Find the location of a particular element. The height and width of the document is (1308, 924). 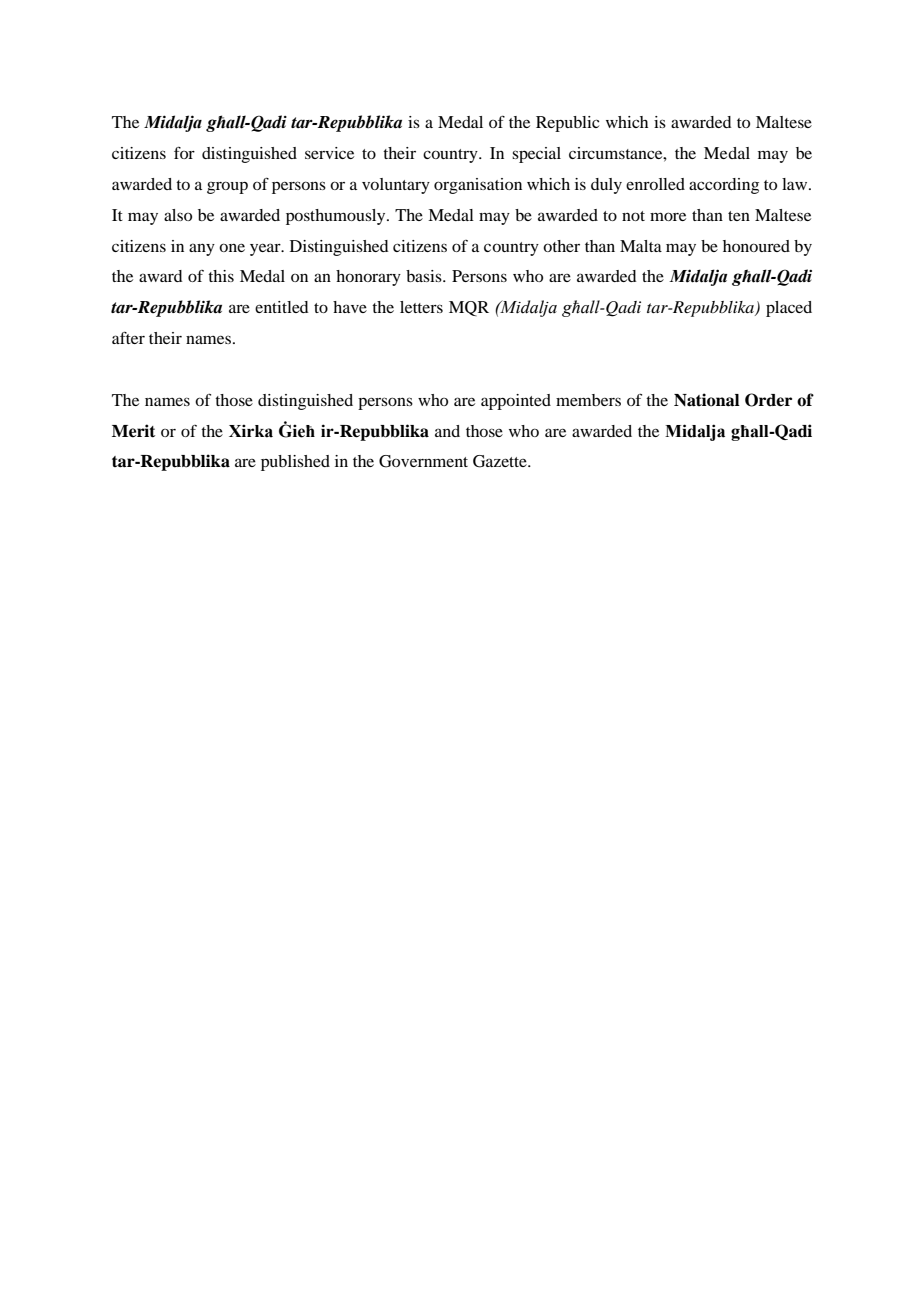

ten is located at coordinates (739, 216).
